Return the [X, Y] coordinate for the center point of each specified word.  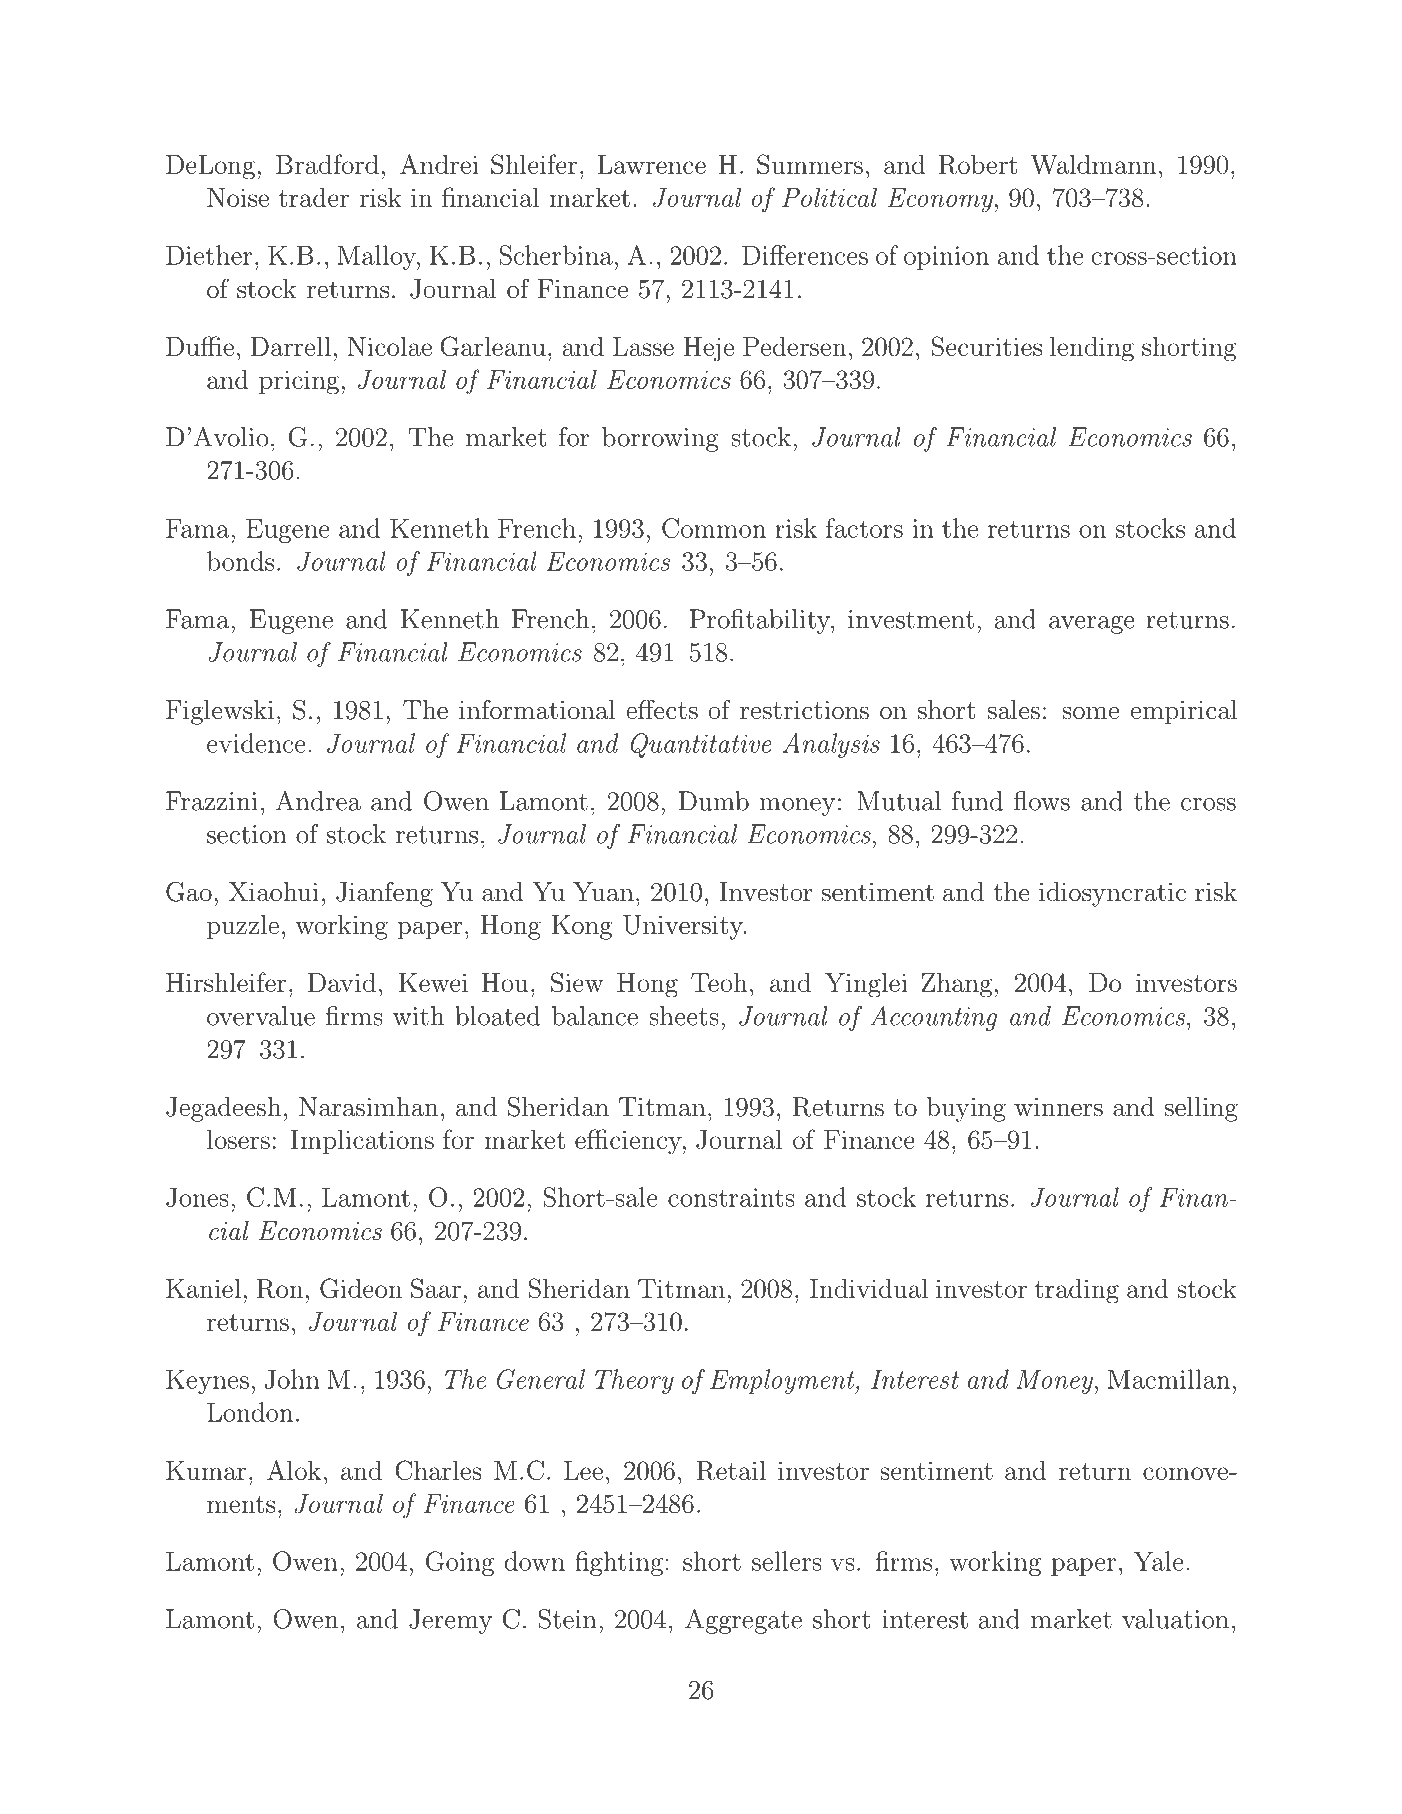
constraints [731, 1197]
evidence [256, 743]
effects [662, 709]
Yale [1158, 1561]
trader [314, 197]
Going [460, 1563]
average [1092, 625]
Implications [362, 1142]
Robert [977, 164]
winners [1058, 1107]
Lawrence [651, 164]
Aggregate [743, 1621]
